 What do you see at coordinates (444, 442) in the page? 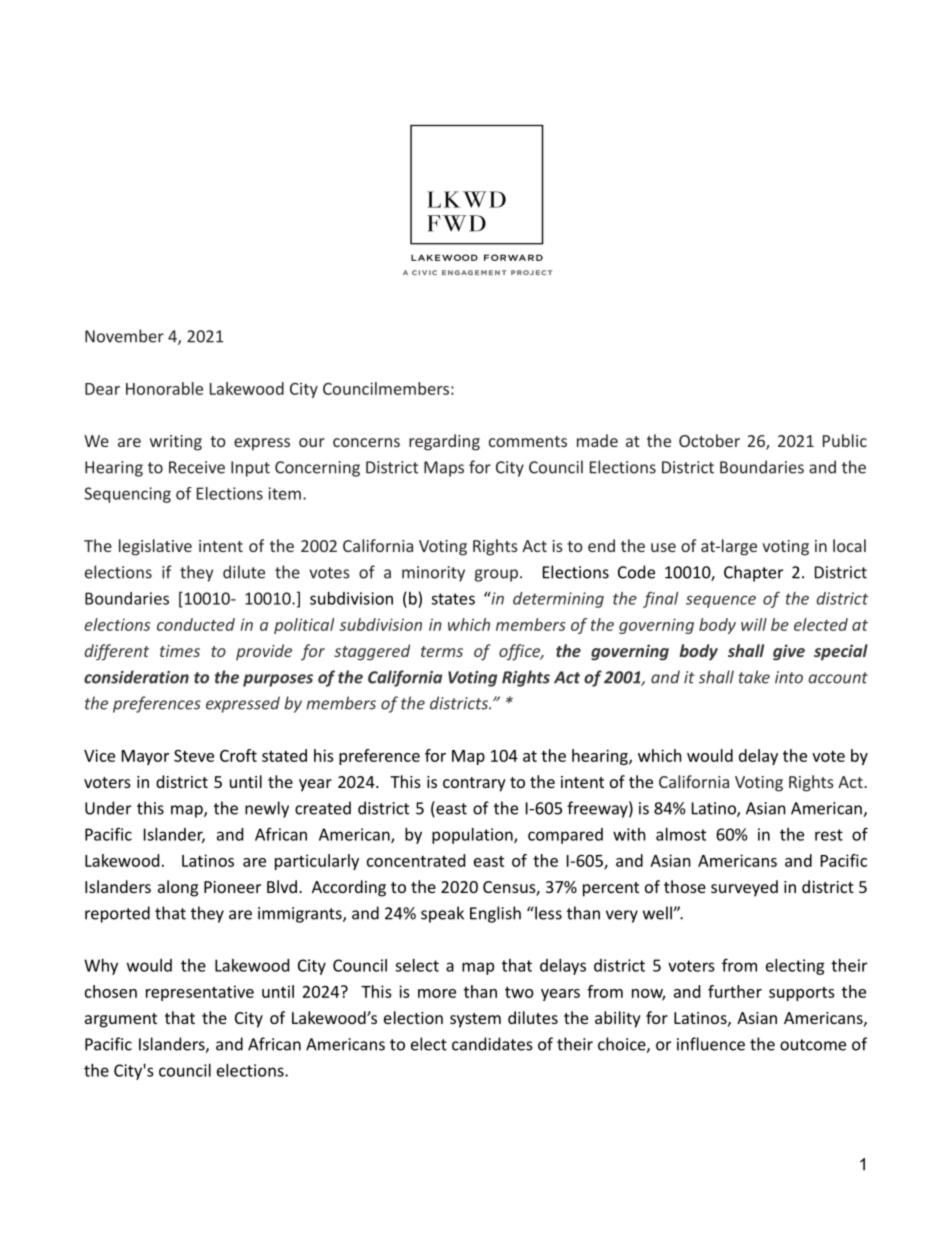
I see `regarding` at bounding box center [444, 442].
